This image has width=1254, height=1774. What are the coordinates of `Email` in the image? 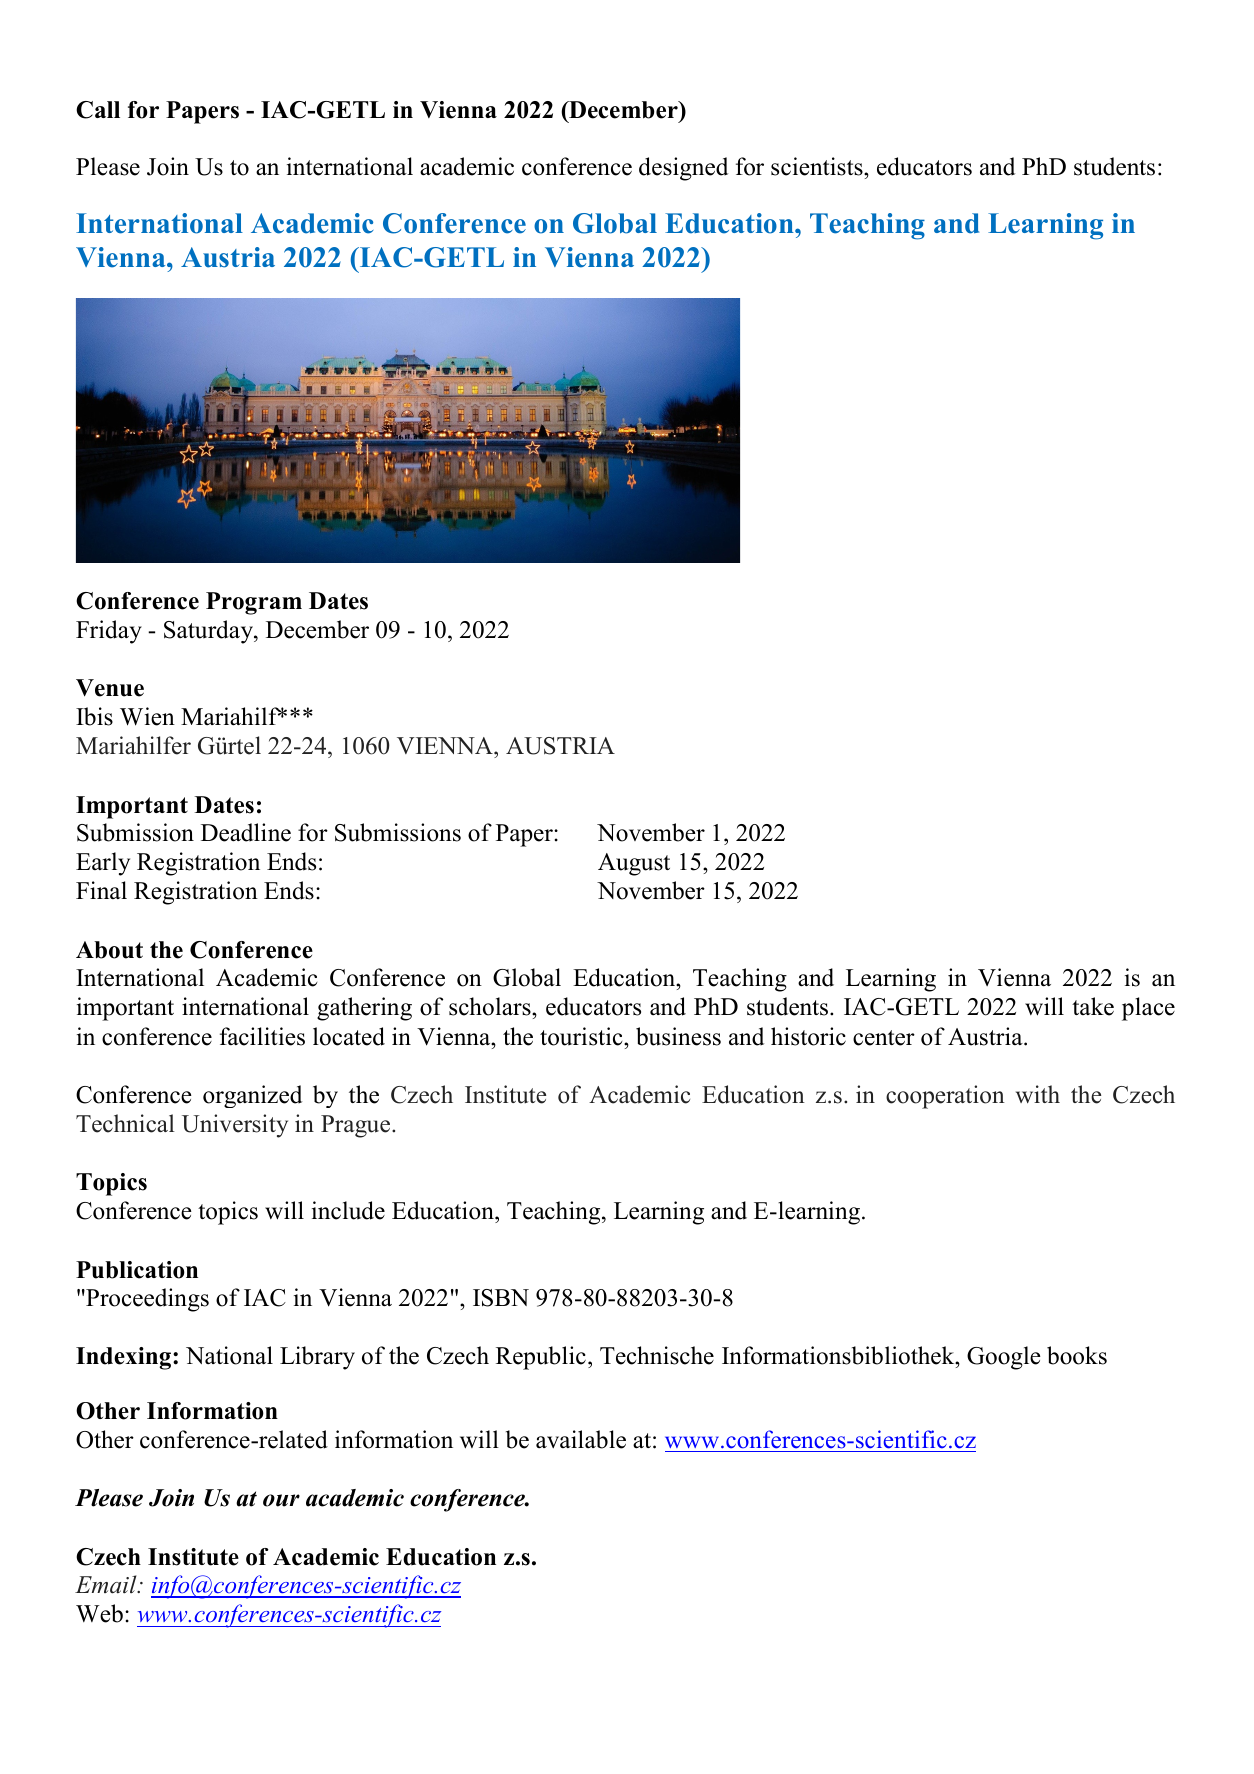 It's located at (107, 1584).
